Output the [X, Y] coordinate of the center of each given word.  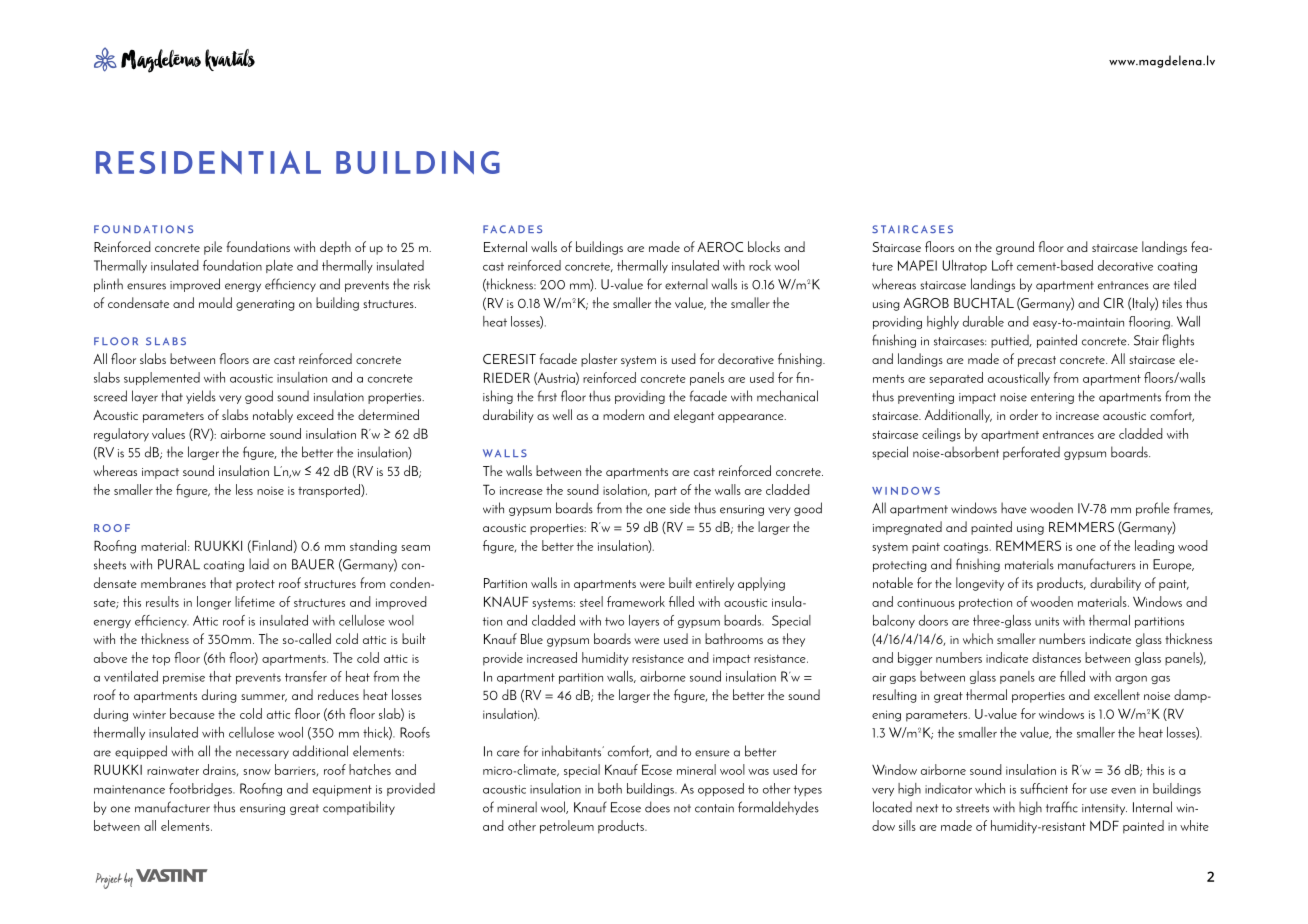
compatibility [359, 808]
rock [760, 265]
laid [259, 564]
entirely [715, 584]
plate [279, 266]
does [657, 807]
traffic [1062, 807]
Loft [1002, 265]
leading [1154, 547]
